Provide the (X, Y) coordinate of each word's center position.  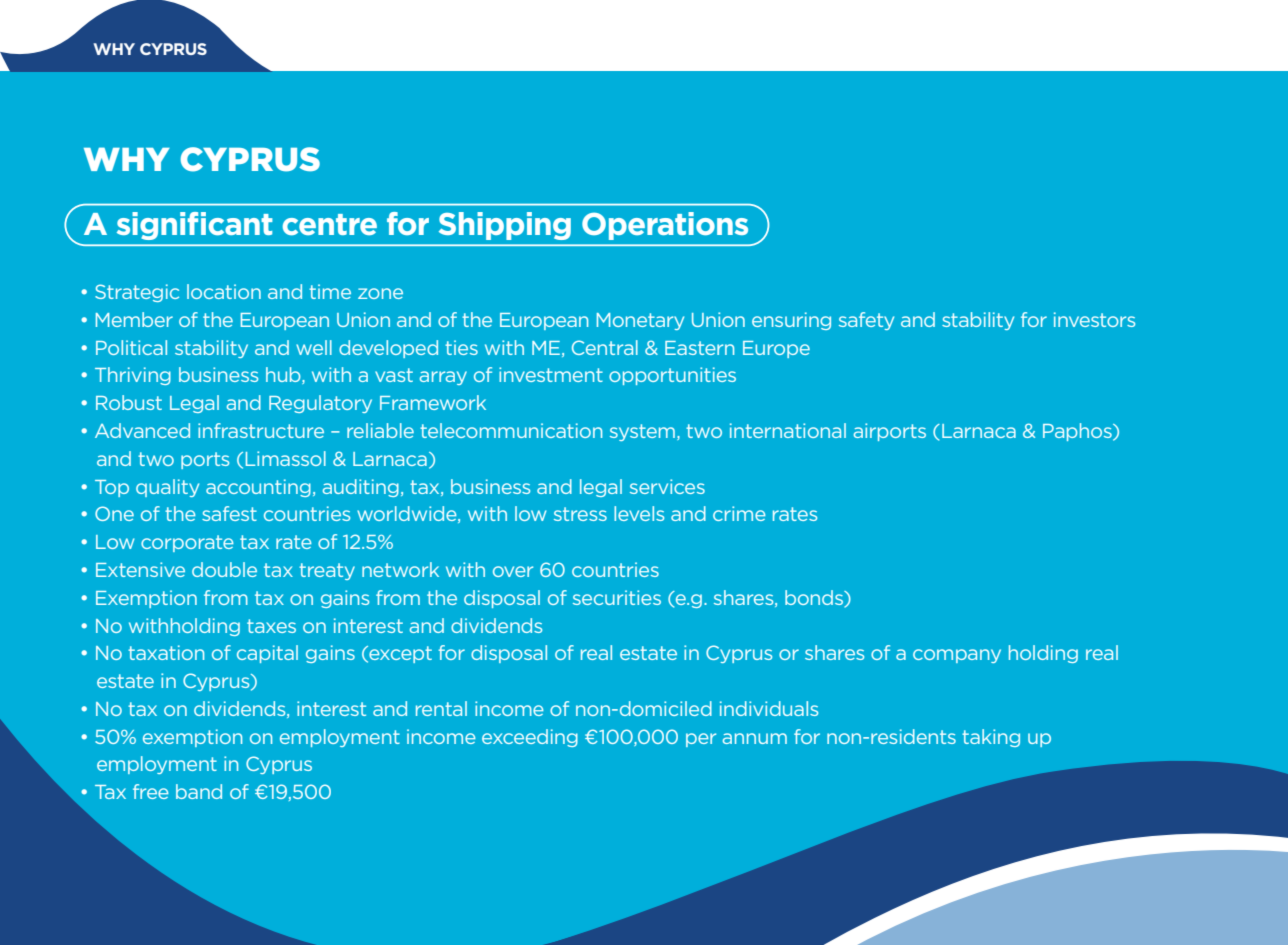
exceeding (530, 738)
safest (229, 513)
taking (991, 738)
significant (195, 226)
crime (739, 513)
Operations (665, 226)
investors (1094, 319)
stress (580, 514)
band (199, 791)
